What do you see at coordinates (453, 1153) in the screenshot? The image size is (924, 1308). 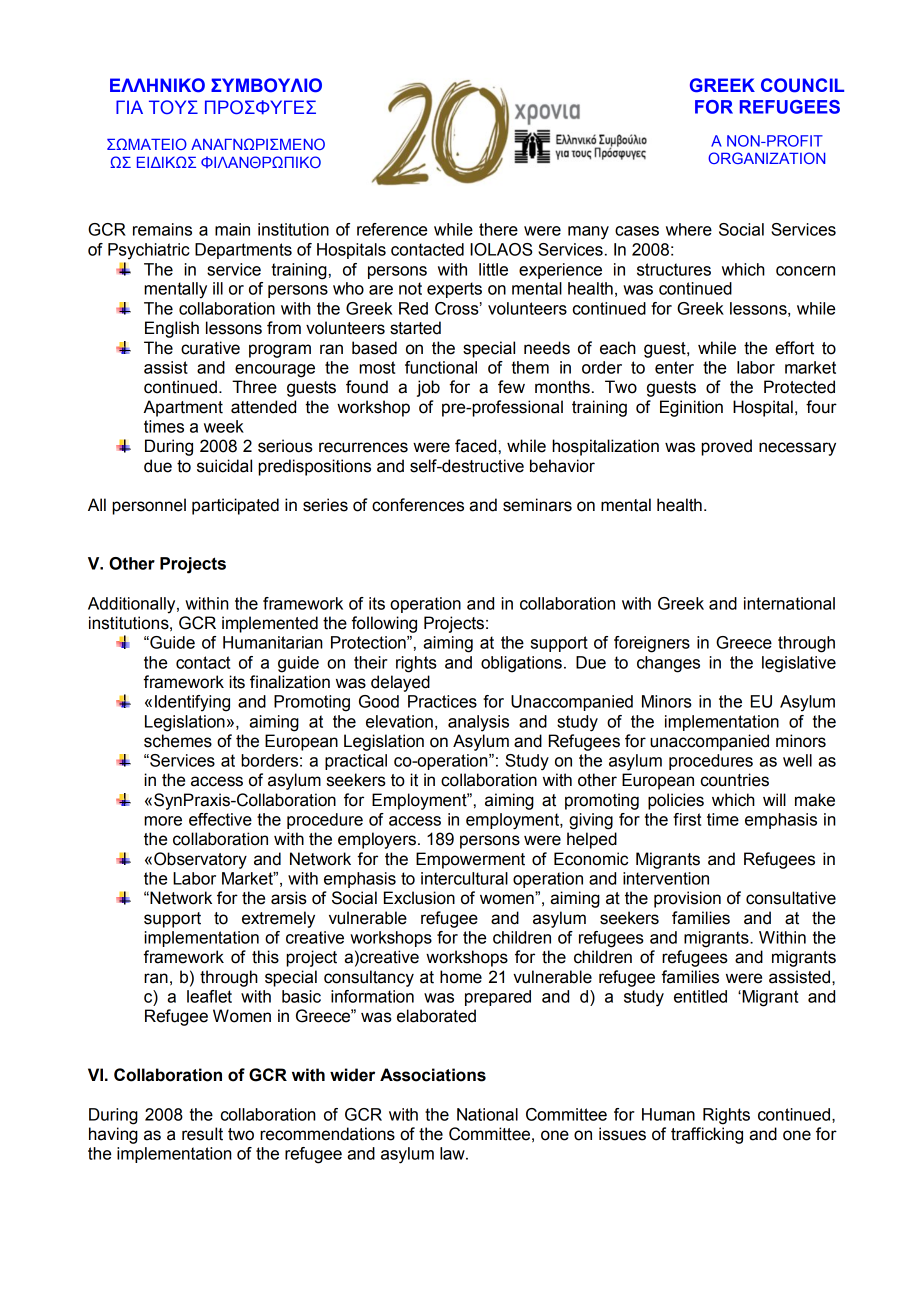 I see `law` at bounding box center [453, 1153].
